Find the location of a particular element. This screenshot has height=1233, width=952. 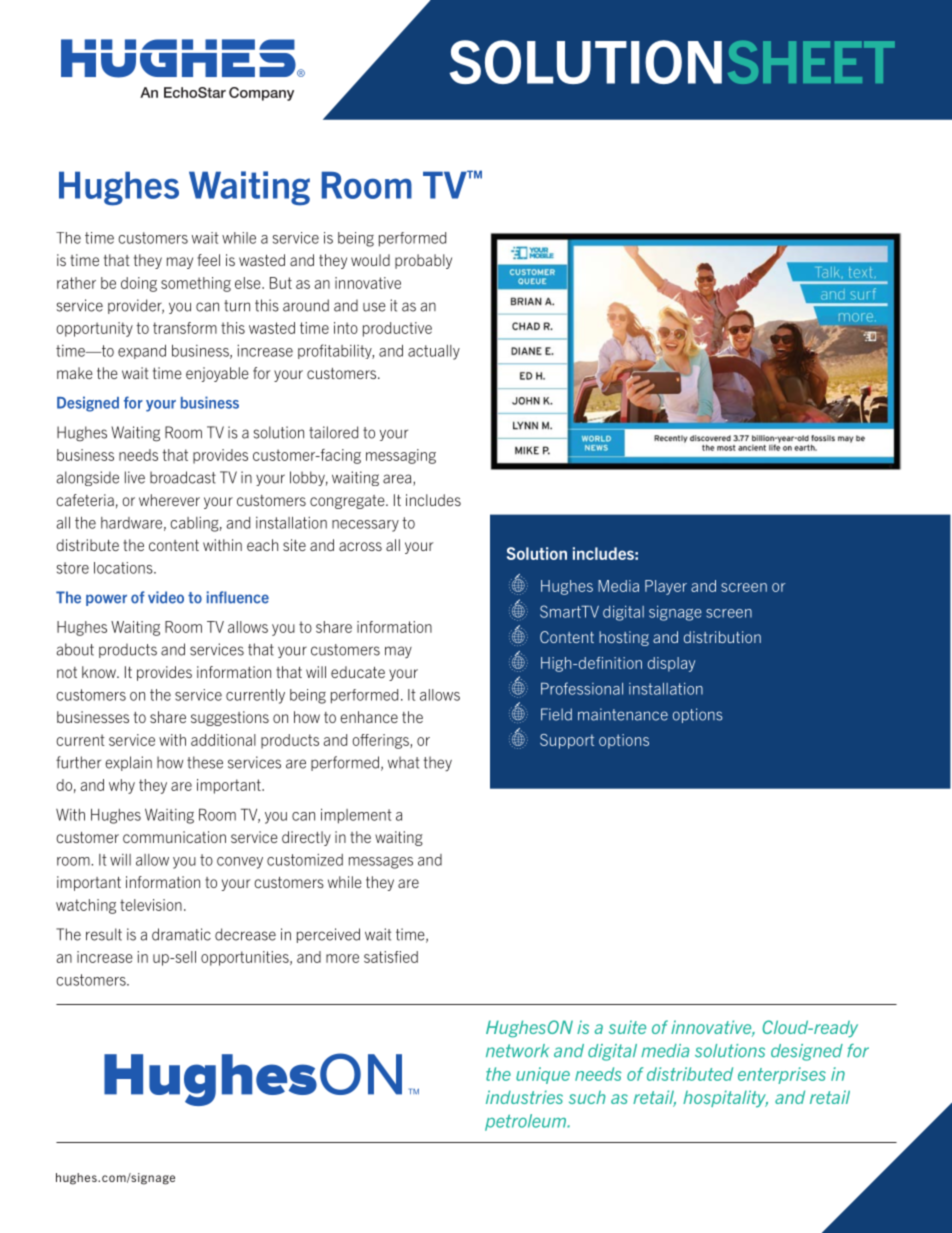

hospitality is located at coordinates (725, 1099).
